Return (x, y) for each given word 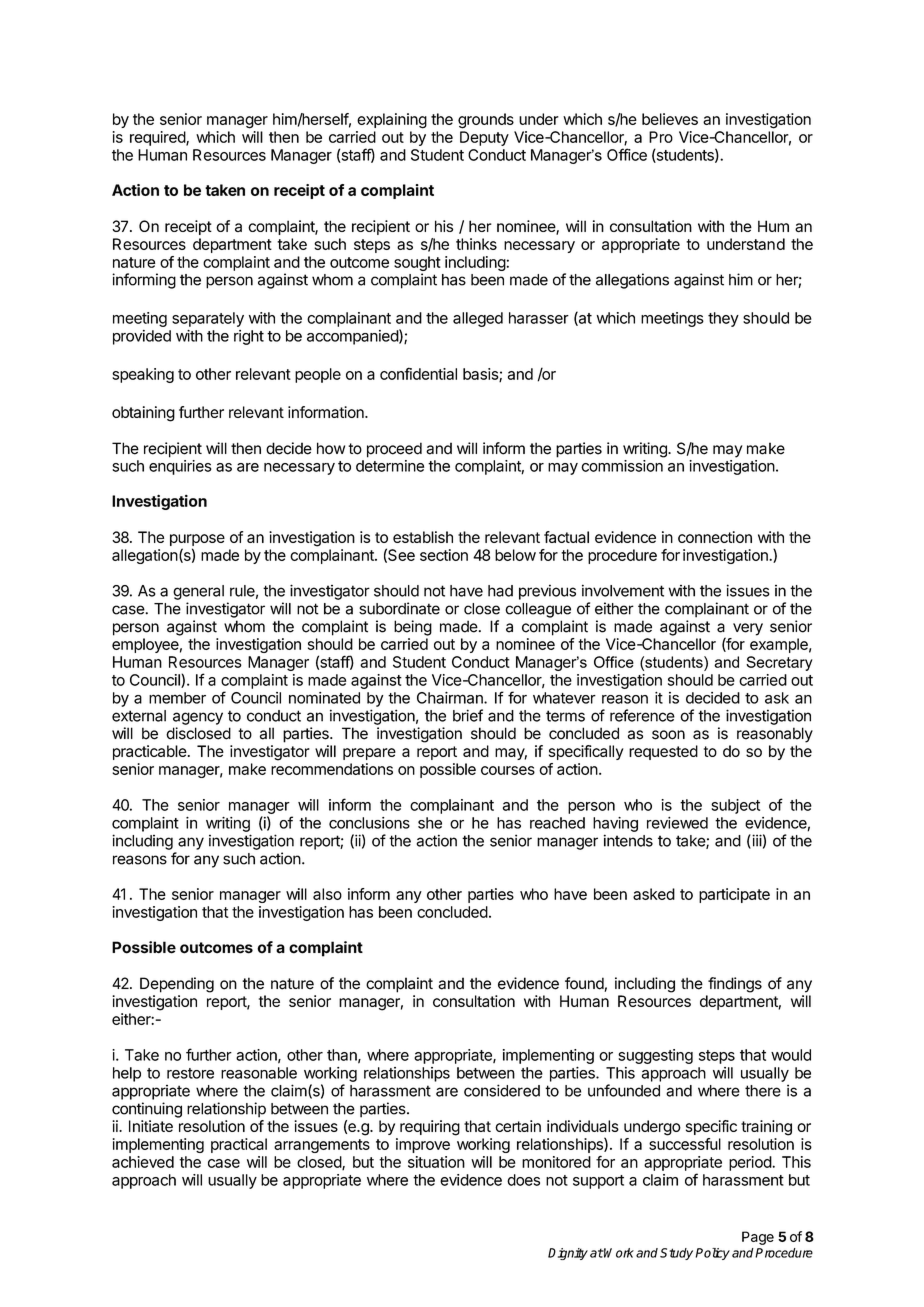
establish (423, 537)
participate (734, 895)
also (327, 894)
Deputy (484, 138)
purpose (197, 540)
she (430, 823)
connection (715, 537)
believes (670, 119)
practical (239, 1145)
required (158, 138)
